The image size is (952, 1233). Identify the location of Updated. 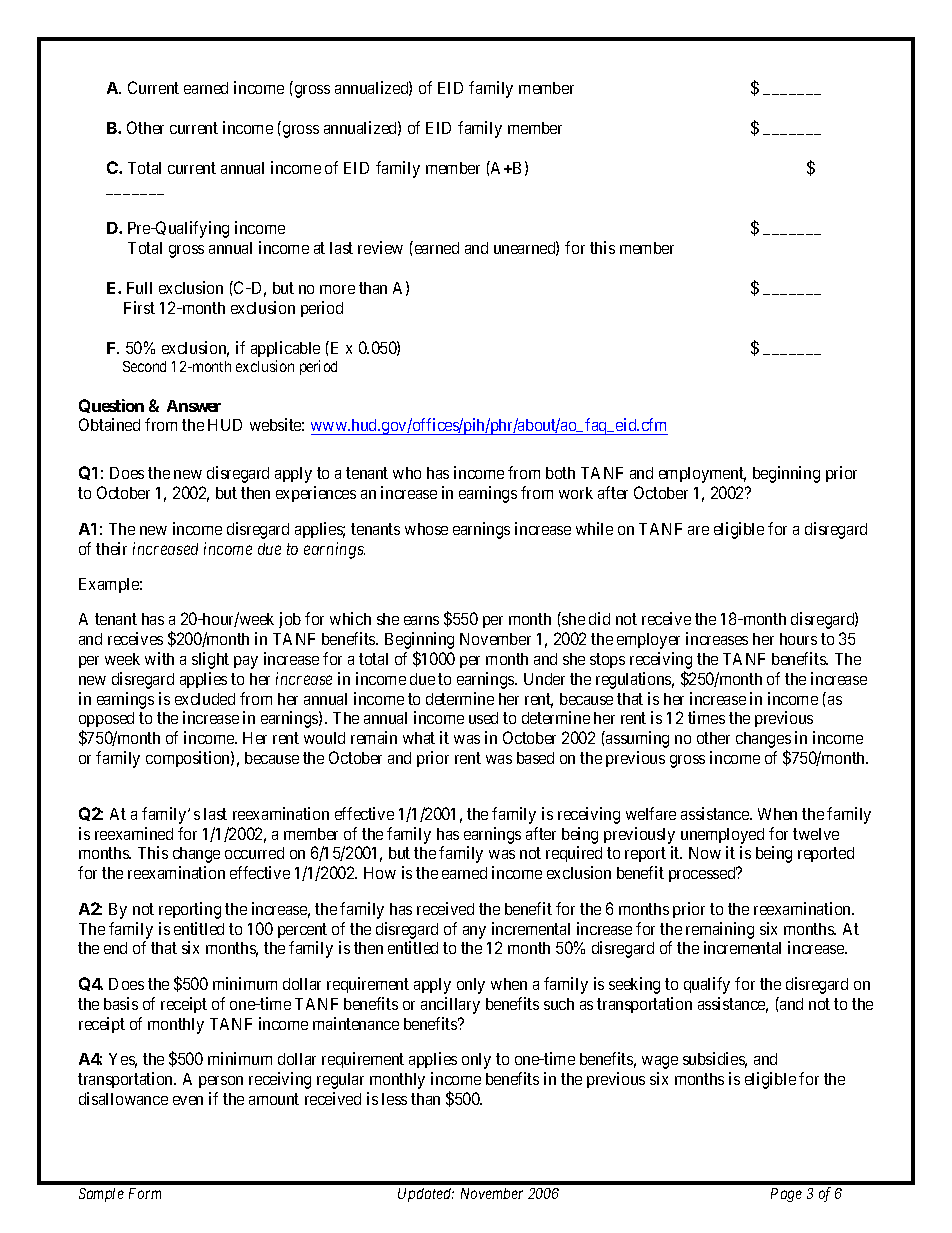
(426, 1195).
